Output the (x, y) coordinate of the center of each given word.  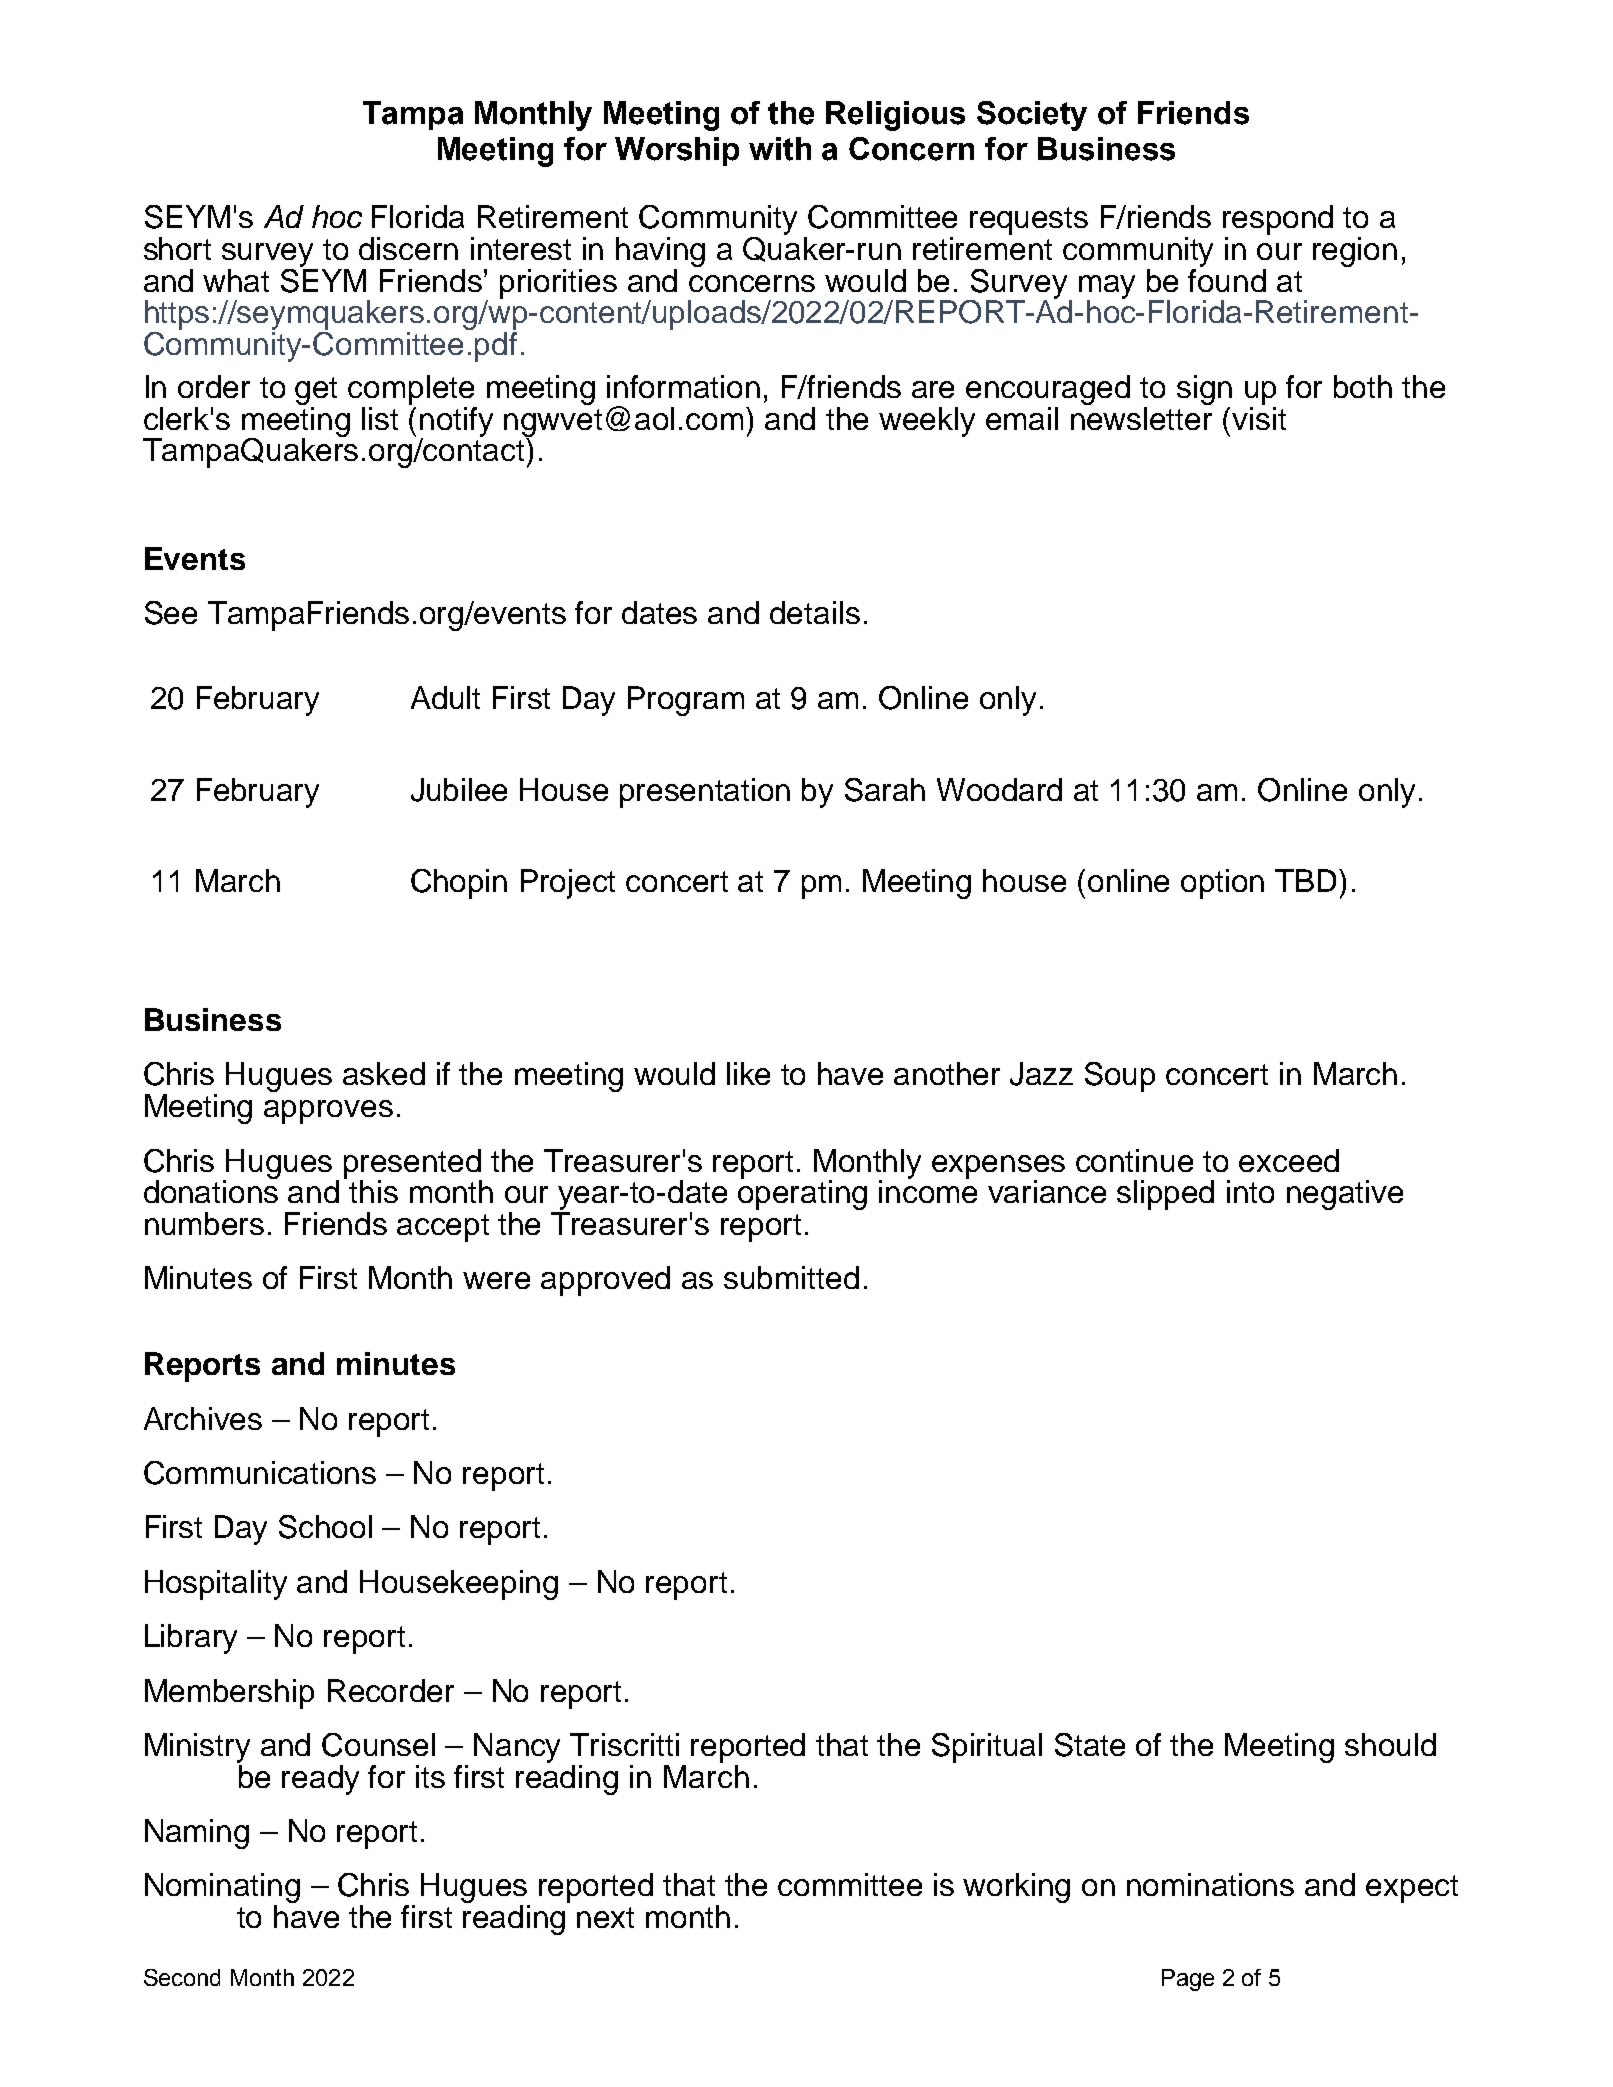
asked (384, 1073)
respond (1278, 220)
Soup (1120, 1077)
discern (408, 248)
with (780, 149)
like (748, 1073)
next (605, 1917)
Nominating (222, 1889)
